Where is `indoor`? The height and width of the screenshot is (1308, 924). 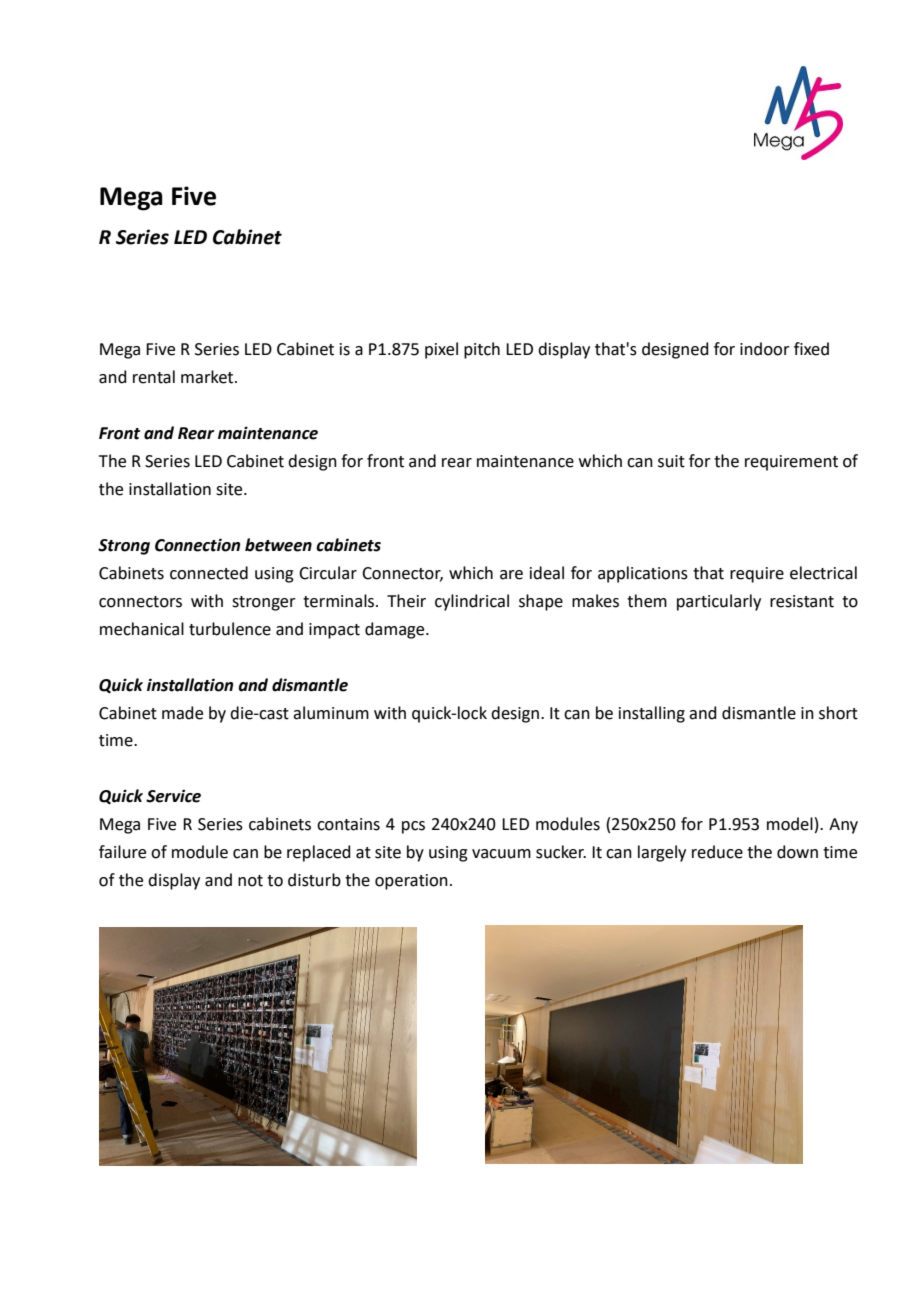 indoor is located at coordinates (765, 349).
